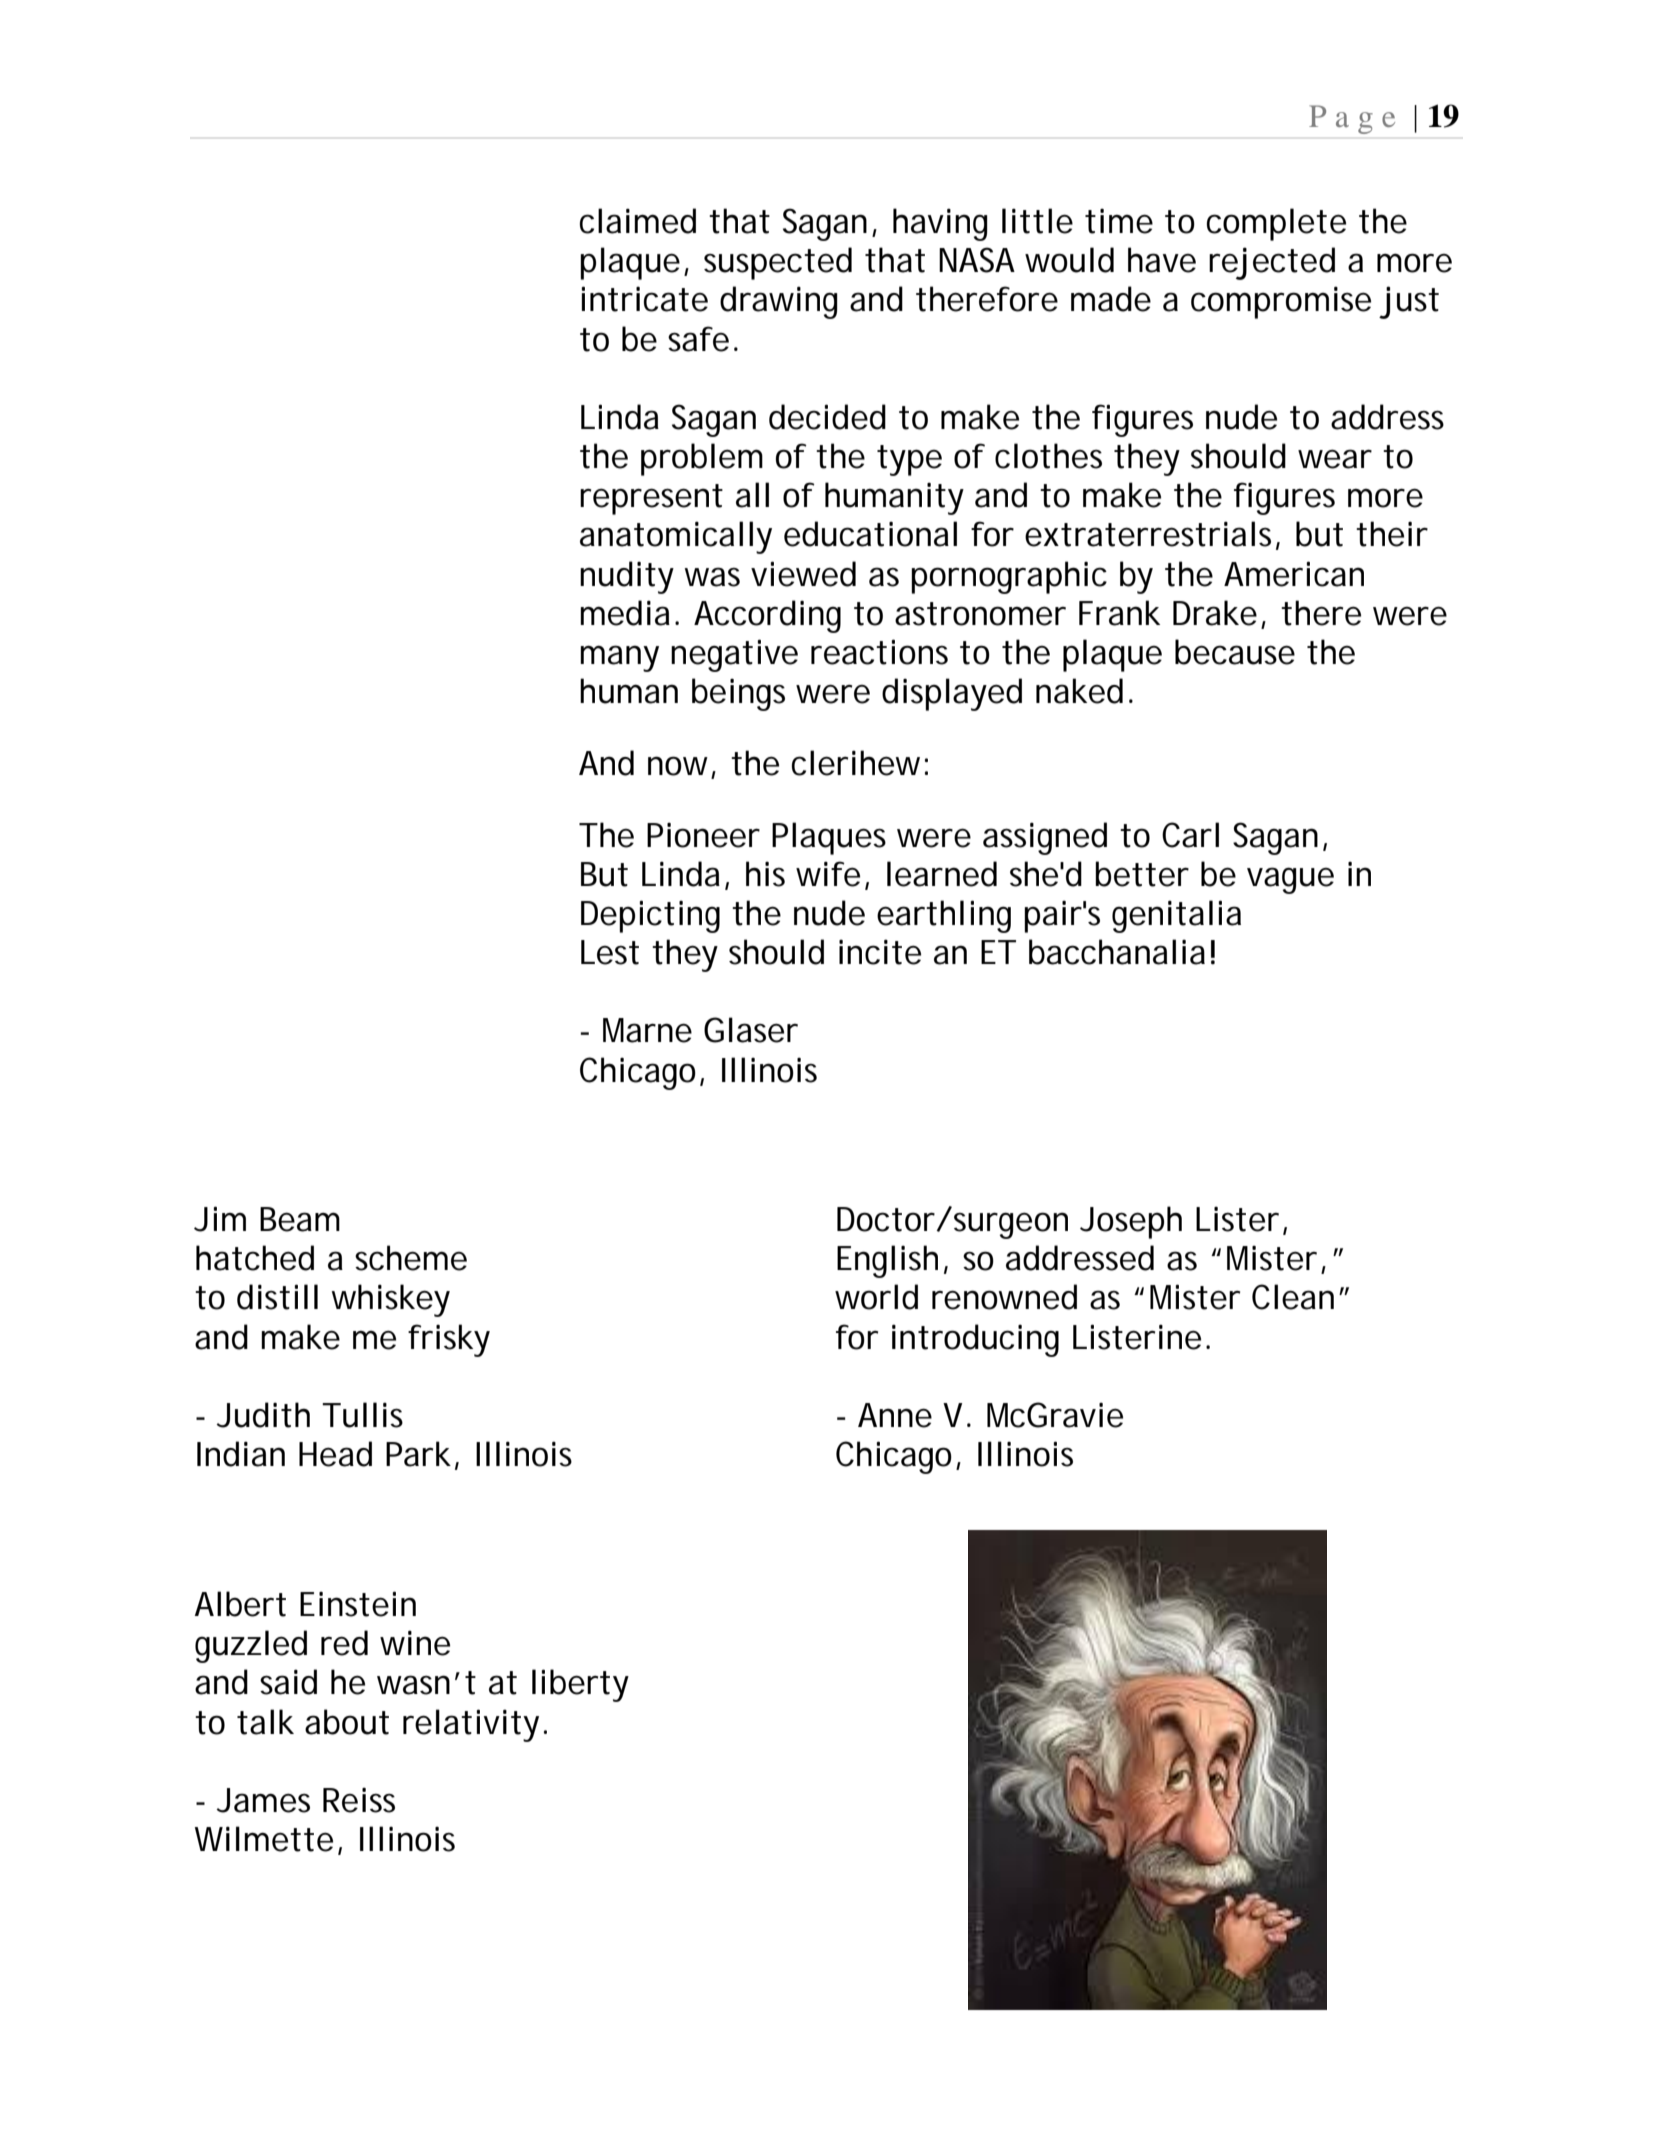 This screenshot has height=2141, width=1654. What do you see at coordinates (1293, 1297) in the screenshot?
I see `Clean` at bounding box center [1293, 1297].
